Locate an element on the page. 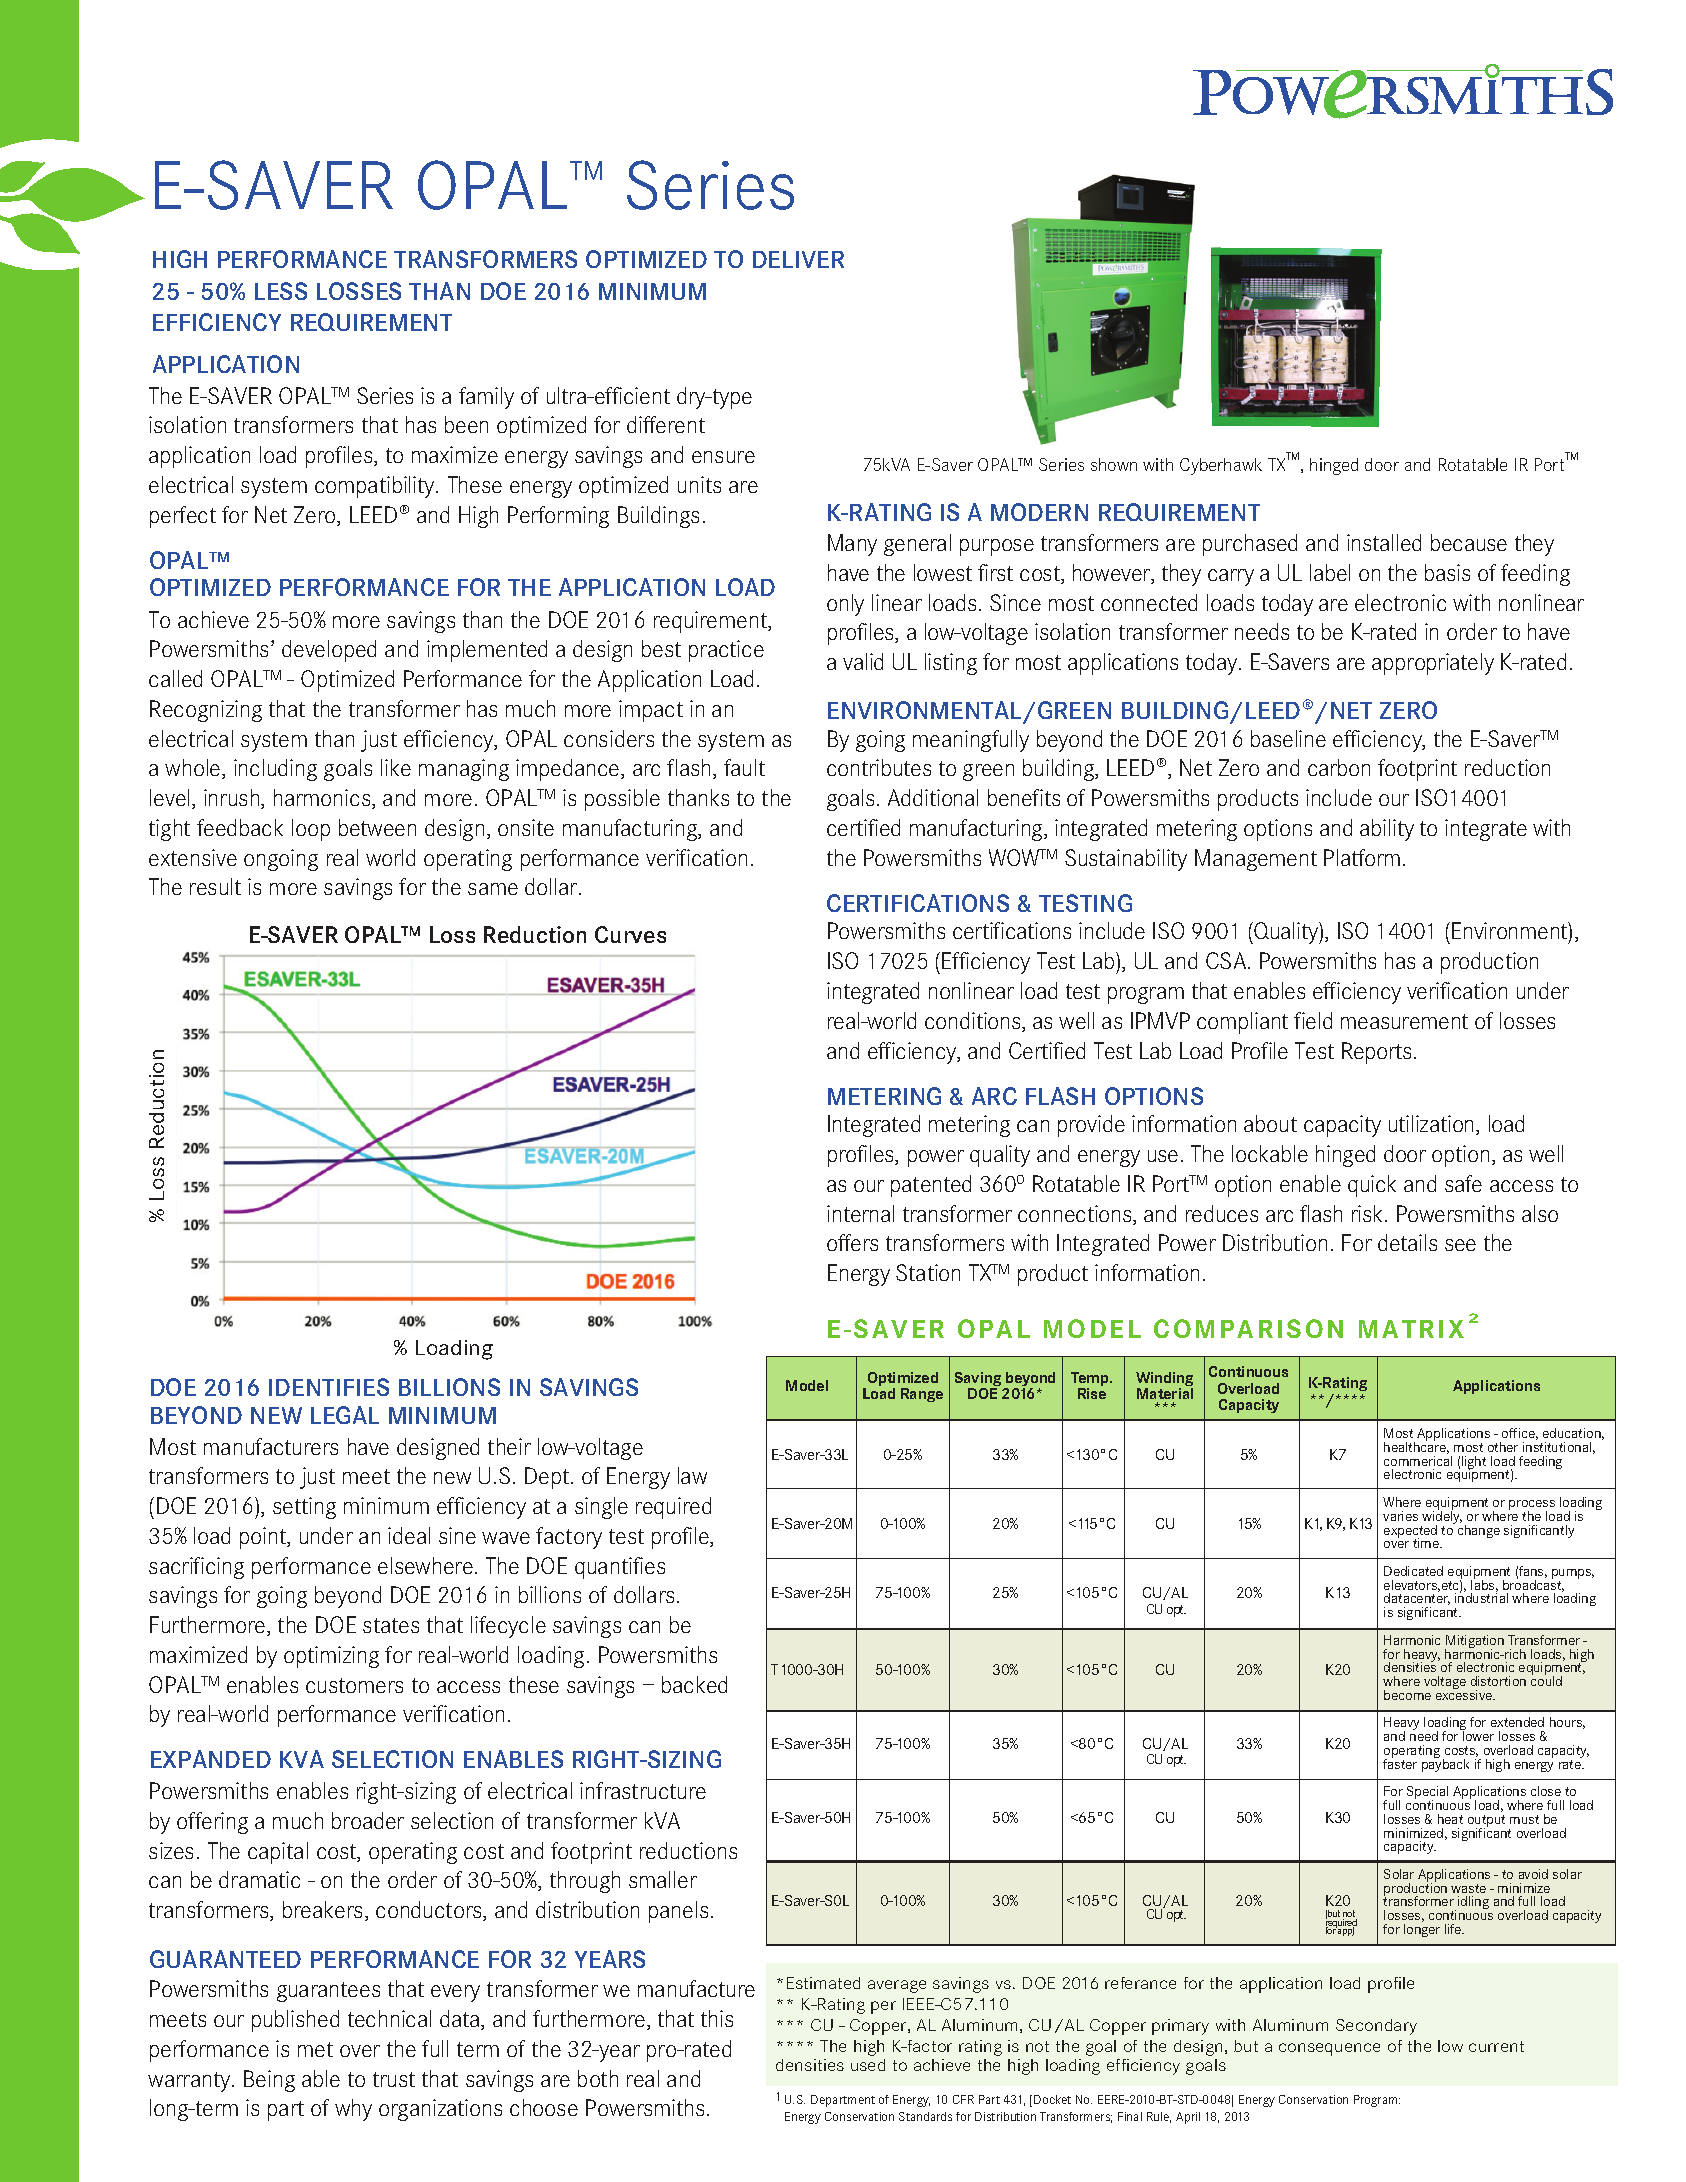  installed is located at coordinates (1384, 542).
